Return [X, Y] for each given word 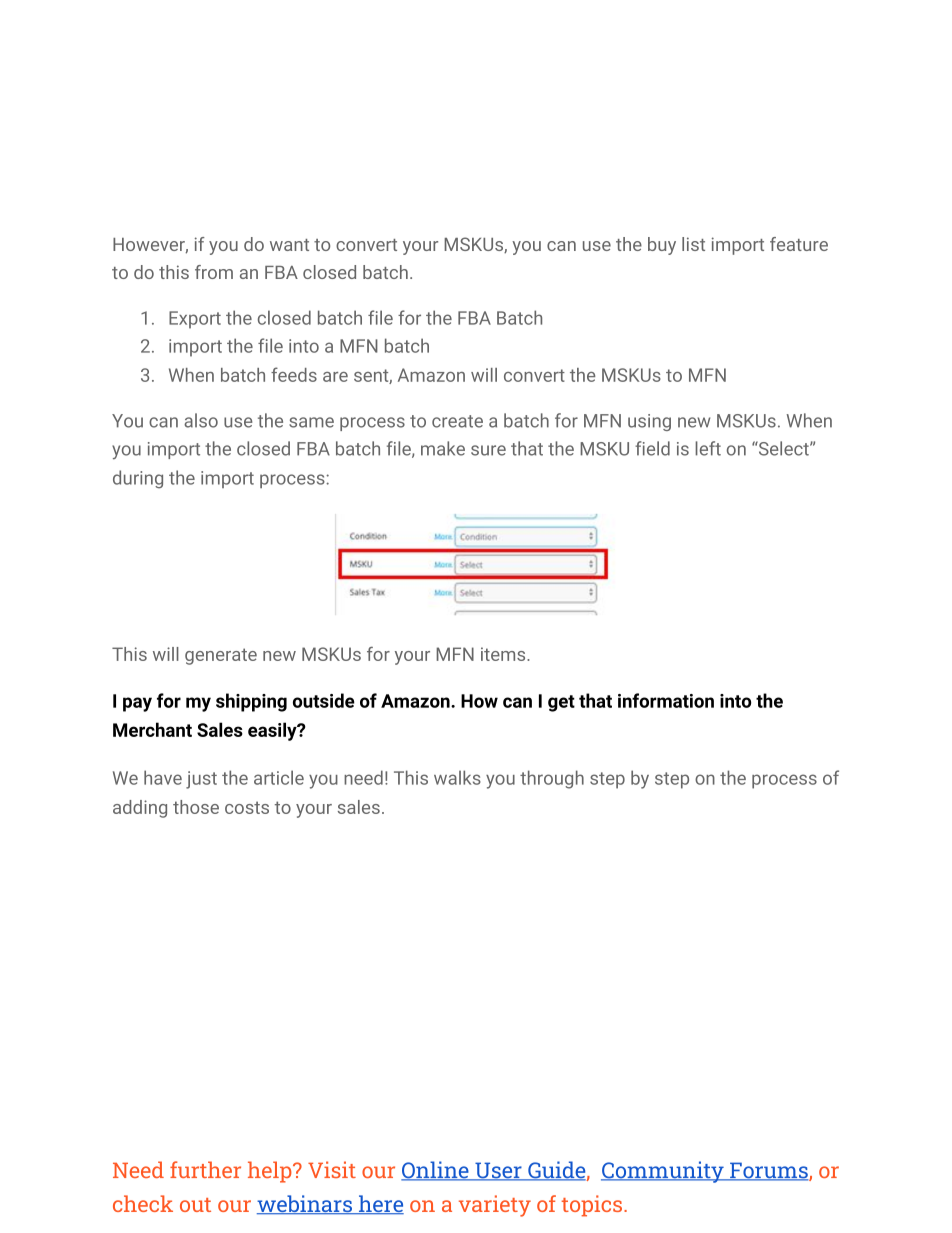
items [503, 654]
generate [221, 656]
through [552, 779]
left [708, 448]
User [498, 1171]
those [196, 807]
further [205, 1169]
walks [457, 777]
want [289, 245]
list [693, 244]
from [214, 272]
